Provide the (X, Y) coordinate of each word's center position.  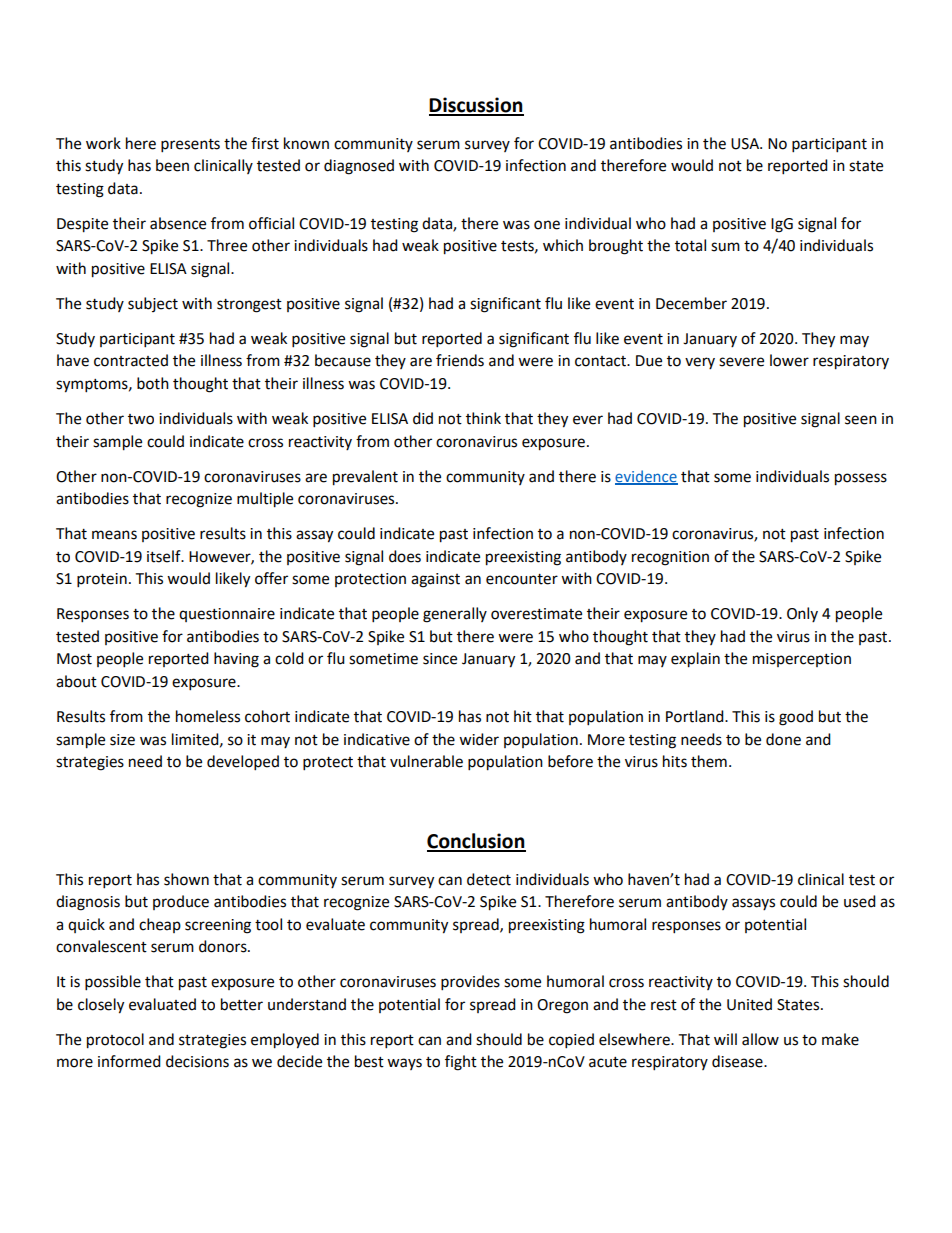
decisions (197, 1061)
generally (455, 615)
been (172, 165)
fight (461, 1063)
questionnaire (227, 615)
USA (746, 144)
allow (760, 1039)
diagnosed (359, 167)
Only (802, 614)
